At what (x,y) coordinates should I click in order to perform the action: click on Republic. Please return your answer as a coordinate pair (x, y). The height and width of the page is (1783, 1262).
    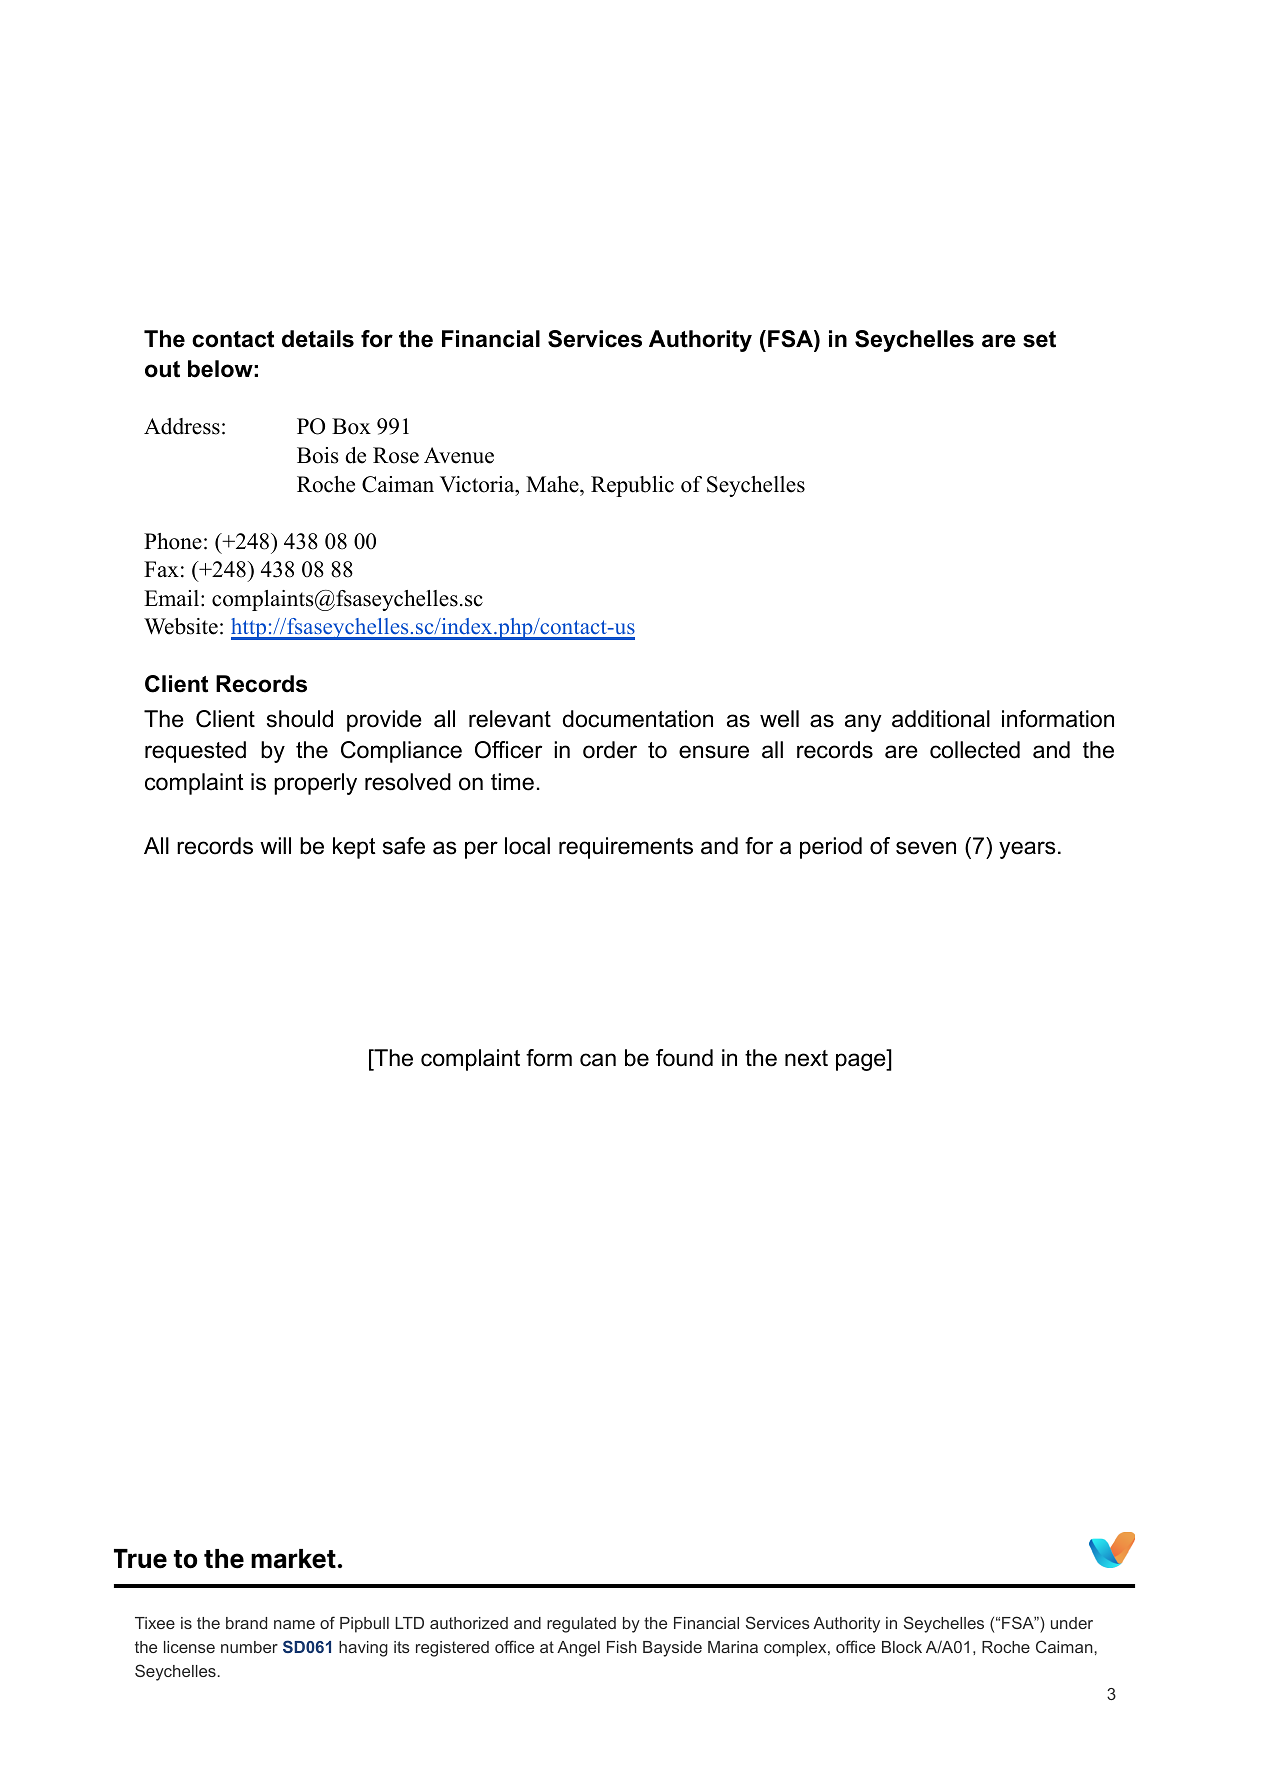
    Looking at the image, I should click on (632, 486).
